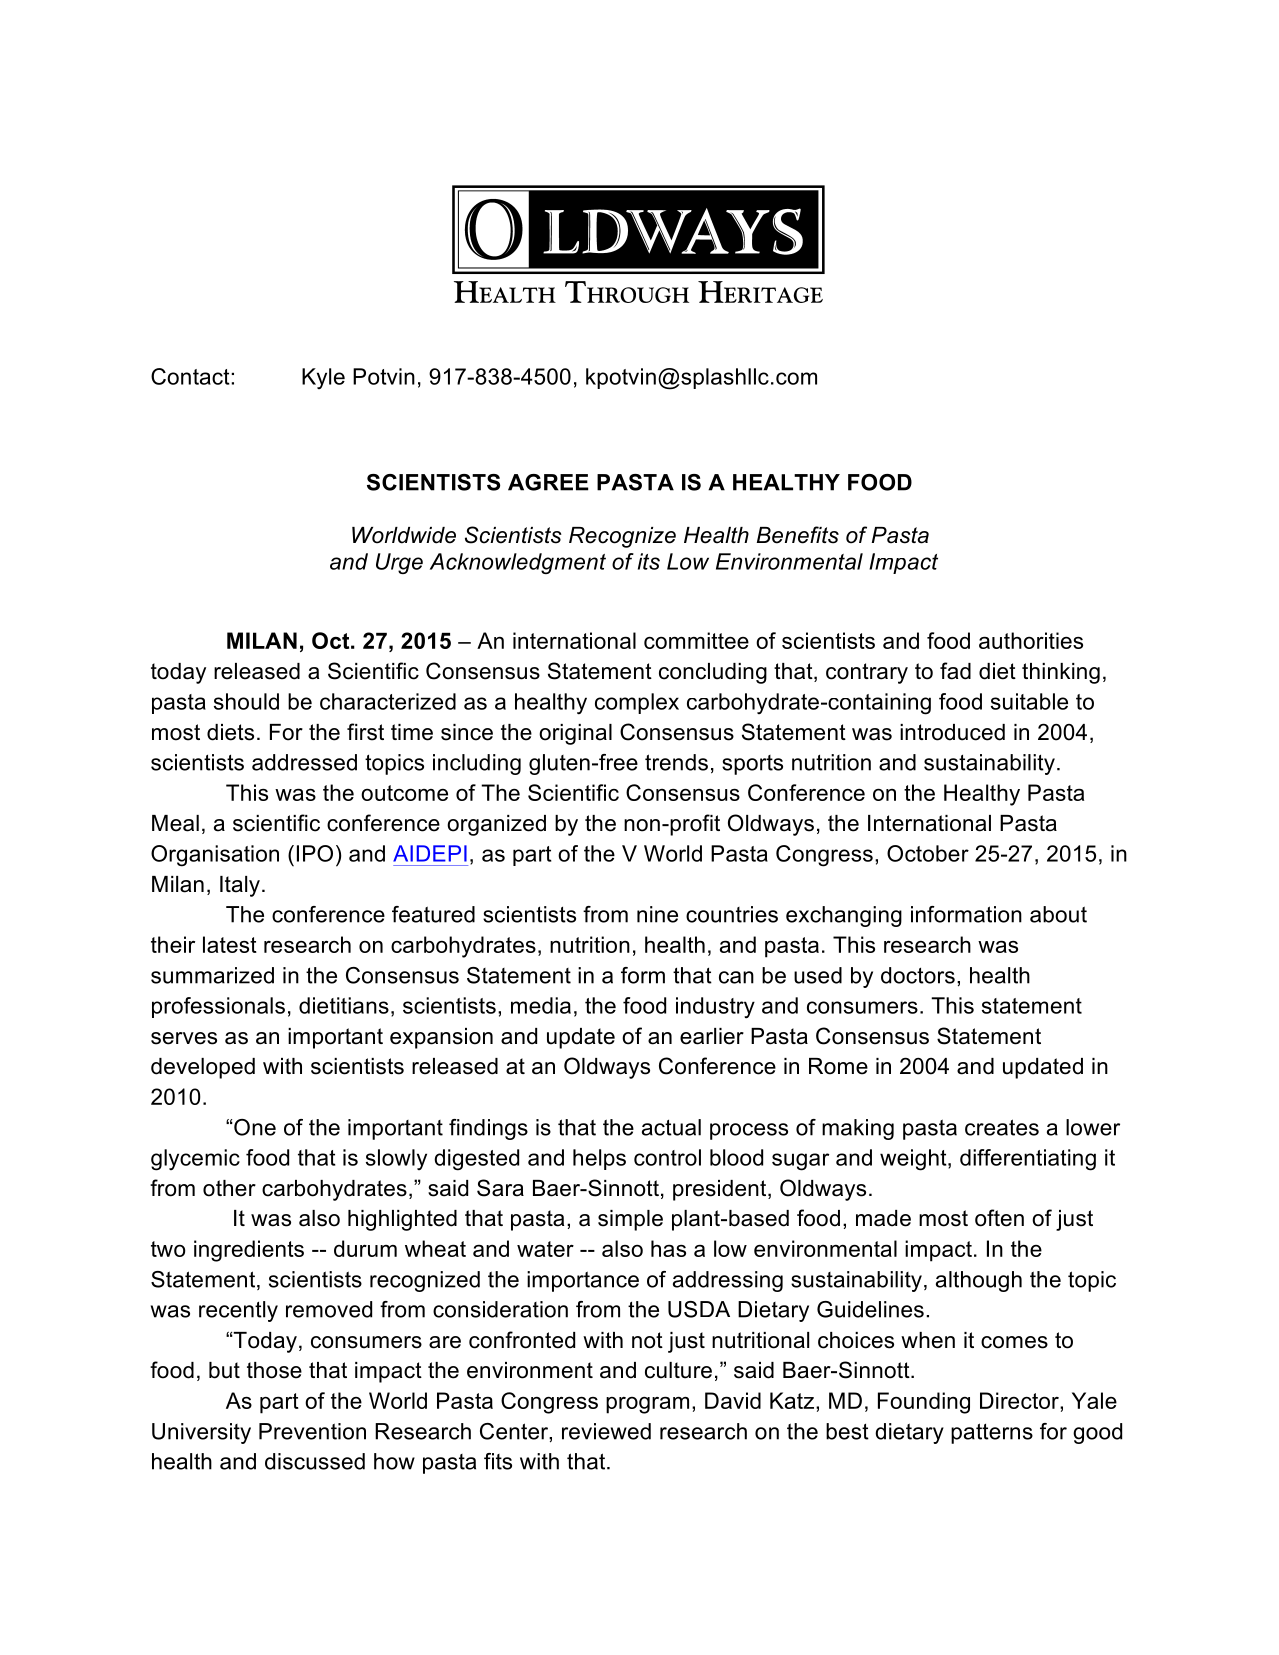 This screenshot has height=1655, width=1279. What do you see at coordinates (323, 378) in the screenshot?
I see `Kyle` at bounding box center [323, 378].
